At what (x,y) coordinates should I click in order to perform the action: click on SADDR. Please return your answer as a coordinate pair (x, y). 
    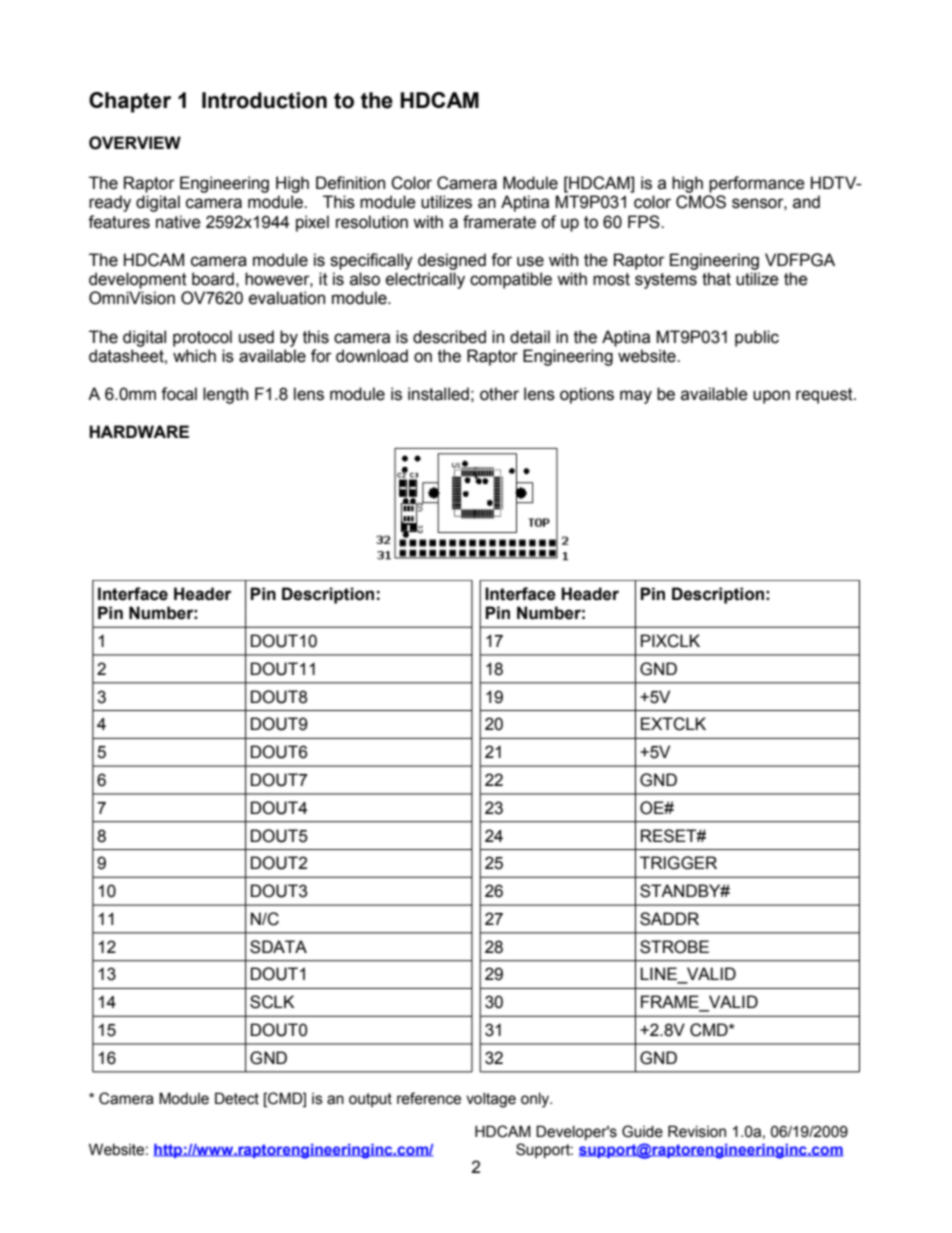
    Looking at the image, I should click on (669, 919).
